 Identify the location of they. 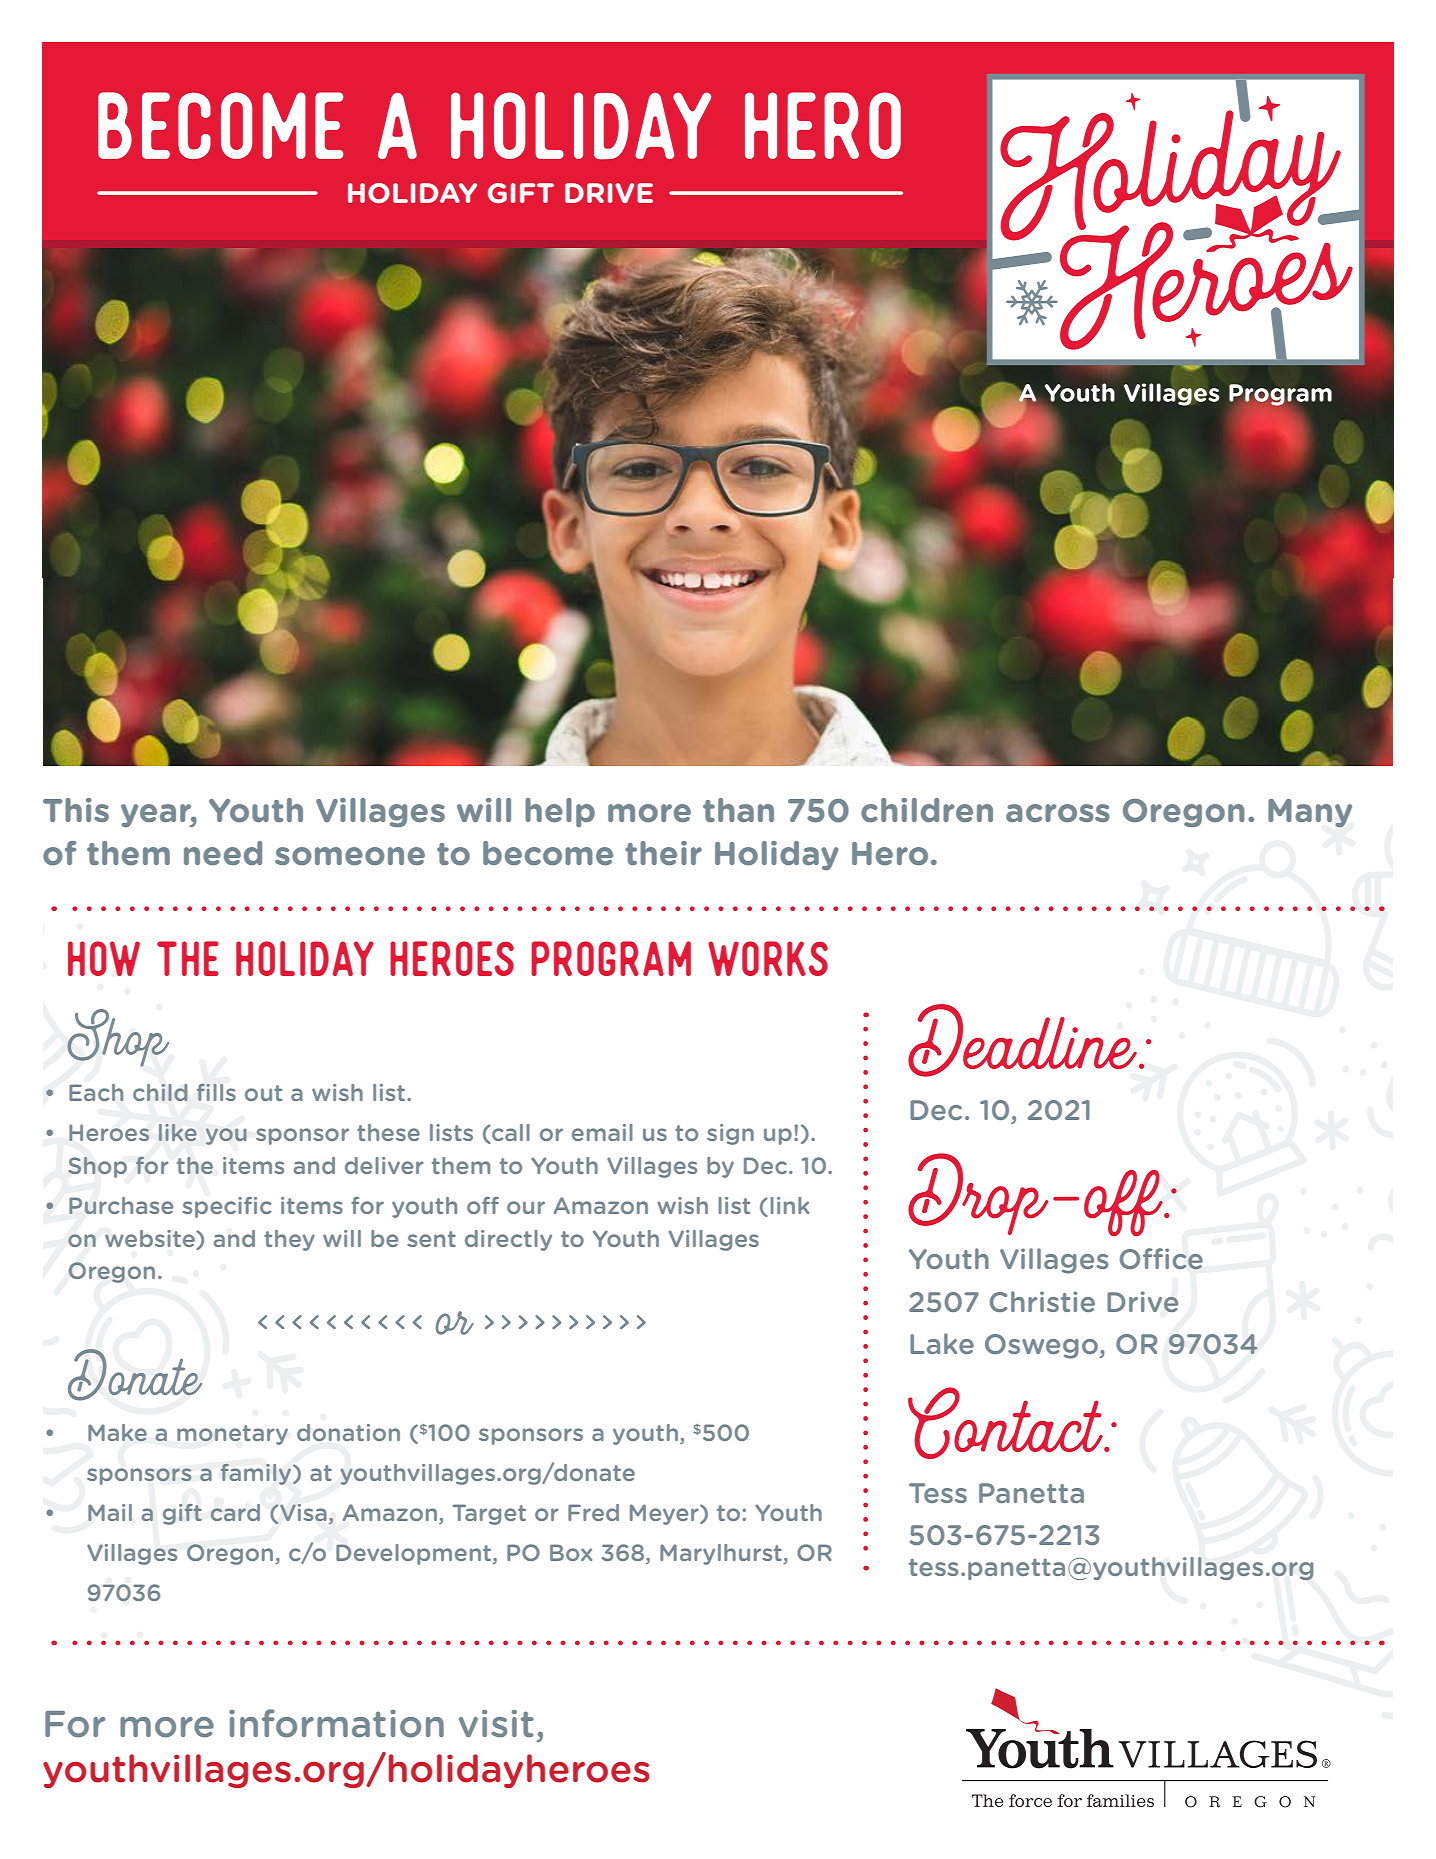
(289, 1240).
